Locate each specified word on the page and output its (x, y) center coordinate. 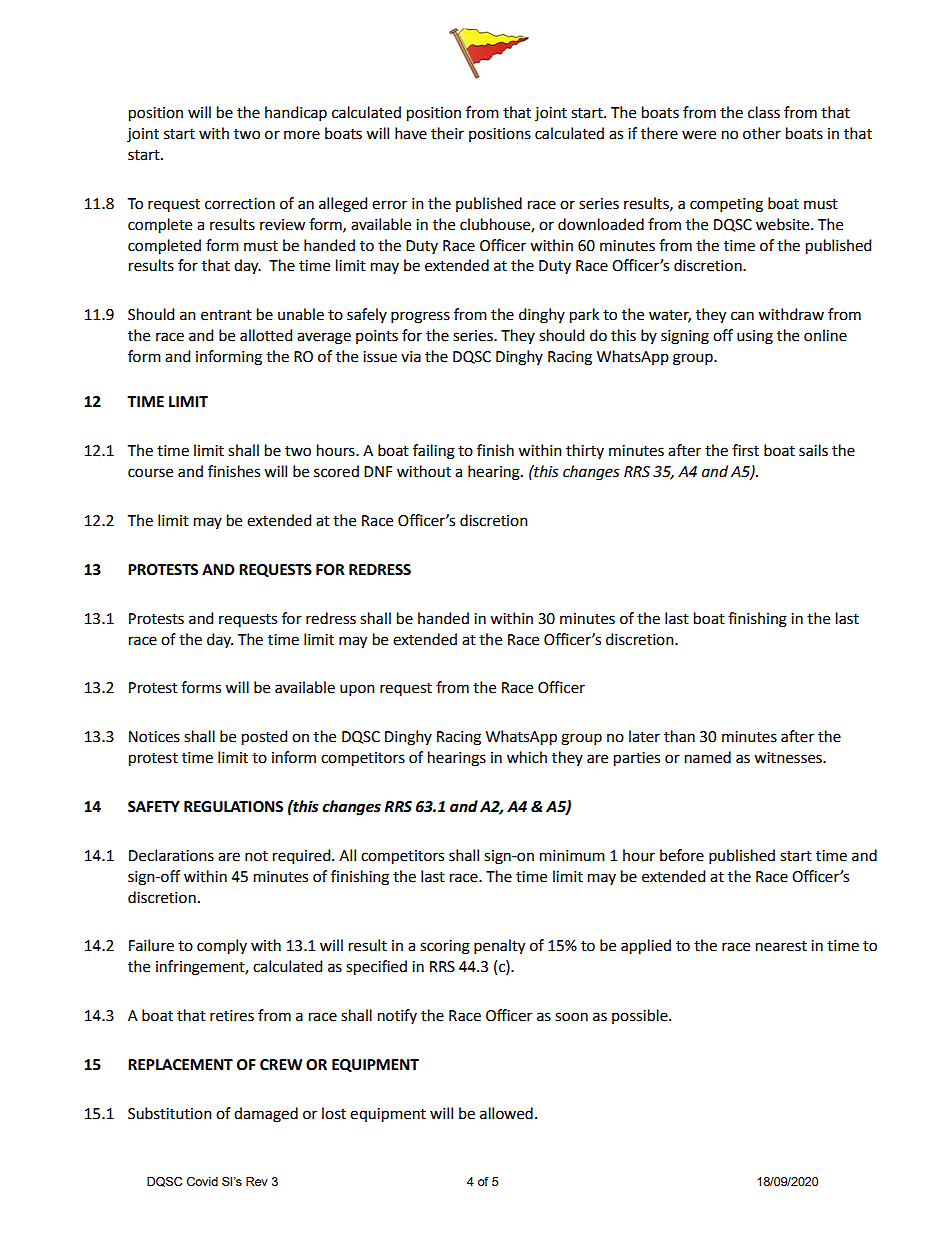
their (447, 133)
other (762, 133)
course (150, 473)
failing (434, 452)
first (745, 450)
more (302, 135)
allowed (506, 1113)
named (708, 757)
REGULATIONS (233, 807)
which (527, 757)
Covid (202, 1181)
